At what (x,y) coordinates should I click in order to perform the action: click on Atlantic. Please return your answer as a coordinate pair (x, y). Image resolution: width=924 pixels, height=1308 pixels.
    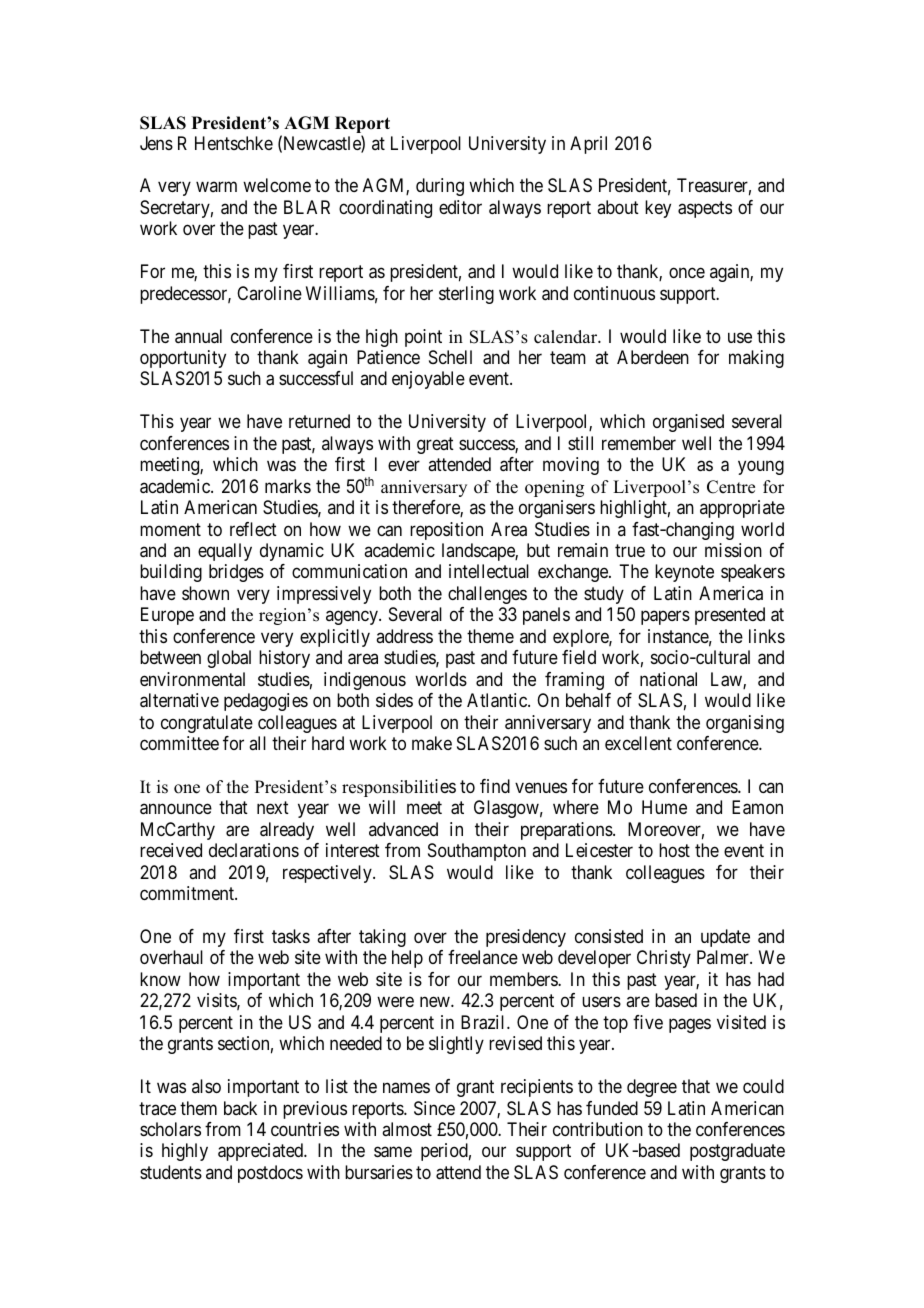
    Looking at the image, I should click on (498, 700).
